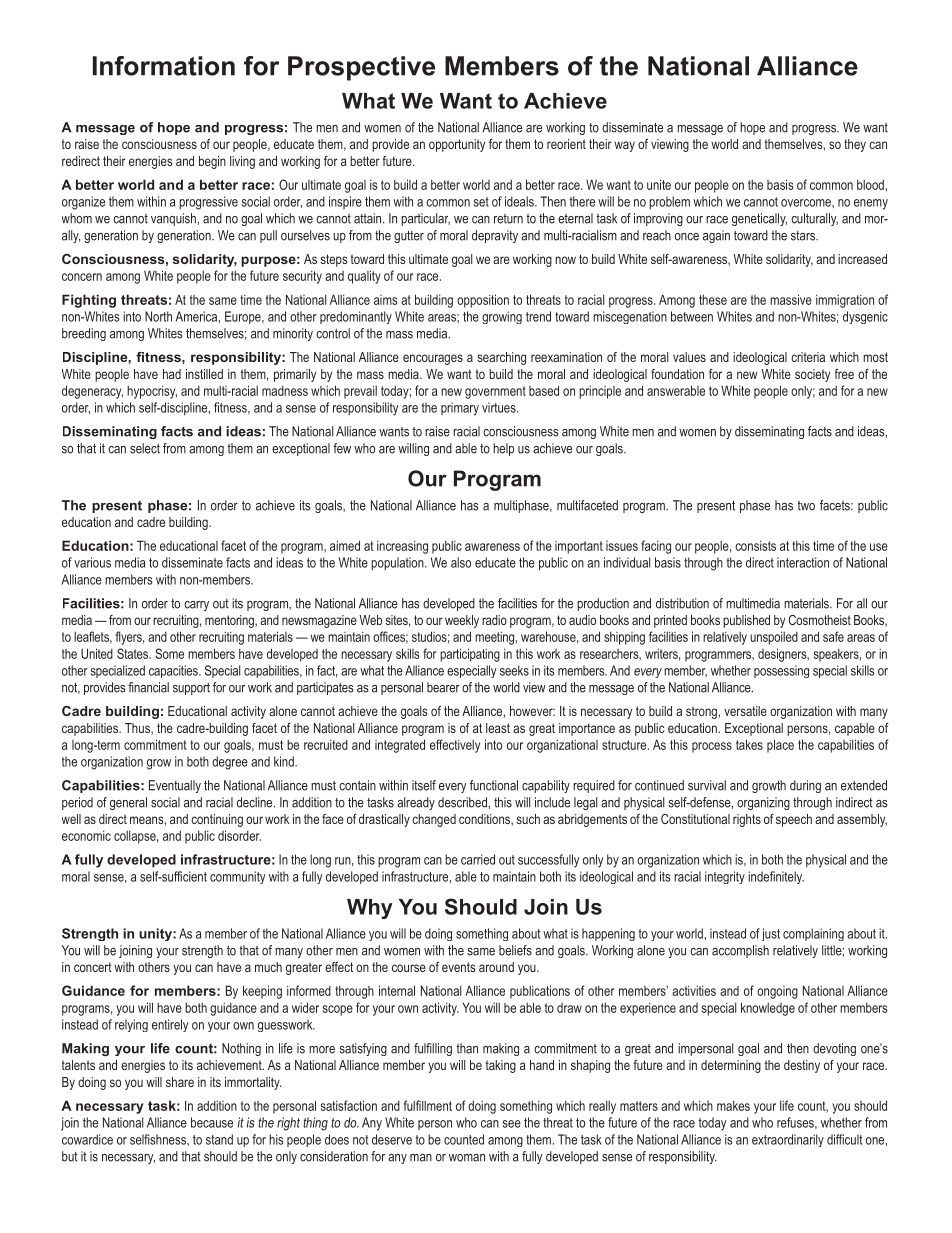 This document has height=1233, width=952. I want to click on weekly, so click(462, 621).
